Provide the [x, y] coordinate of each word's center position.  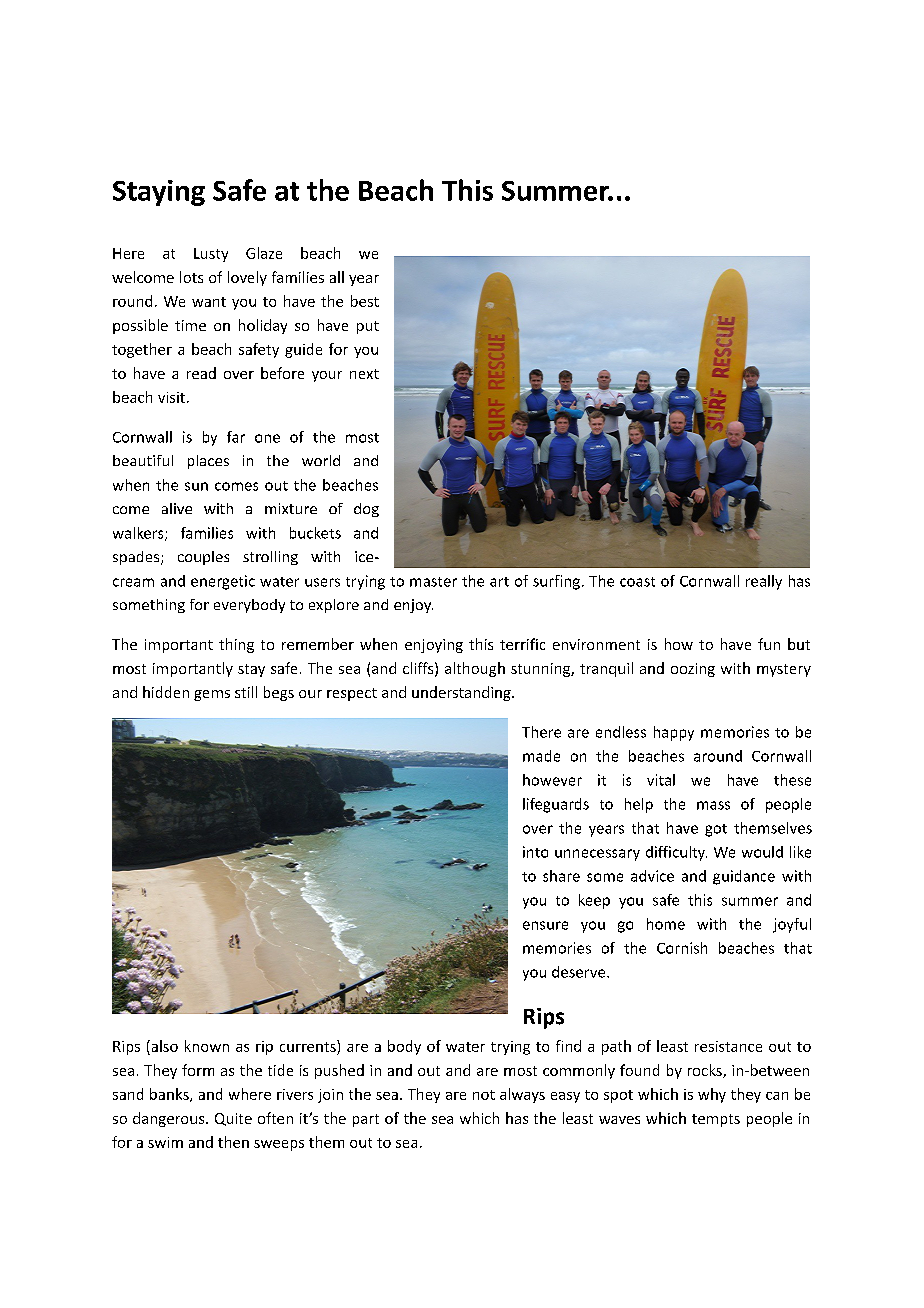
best [365, 301]
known [207, 1046]
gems [212, 695]
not [484, 1095]
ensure [545, 925]
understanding [462, 693]
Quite [233, 1119]
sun [196, 486]
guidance [744, 877]
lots [191, 277]
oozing [693, 670]
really [764, 582]
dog [366, 510]
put [368, 327]
